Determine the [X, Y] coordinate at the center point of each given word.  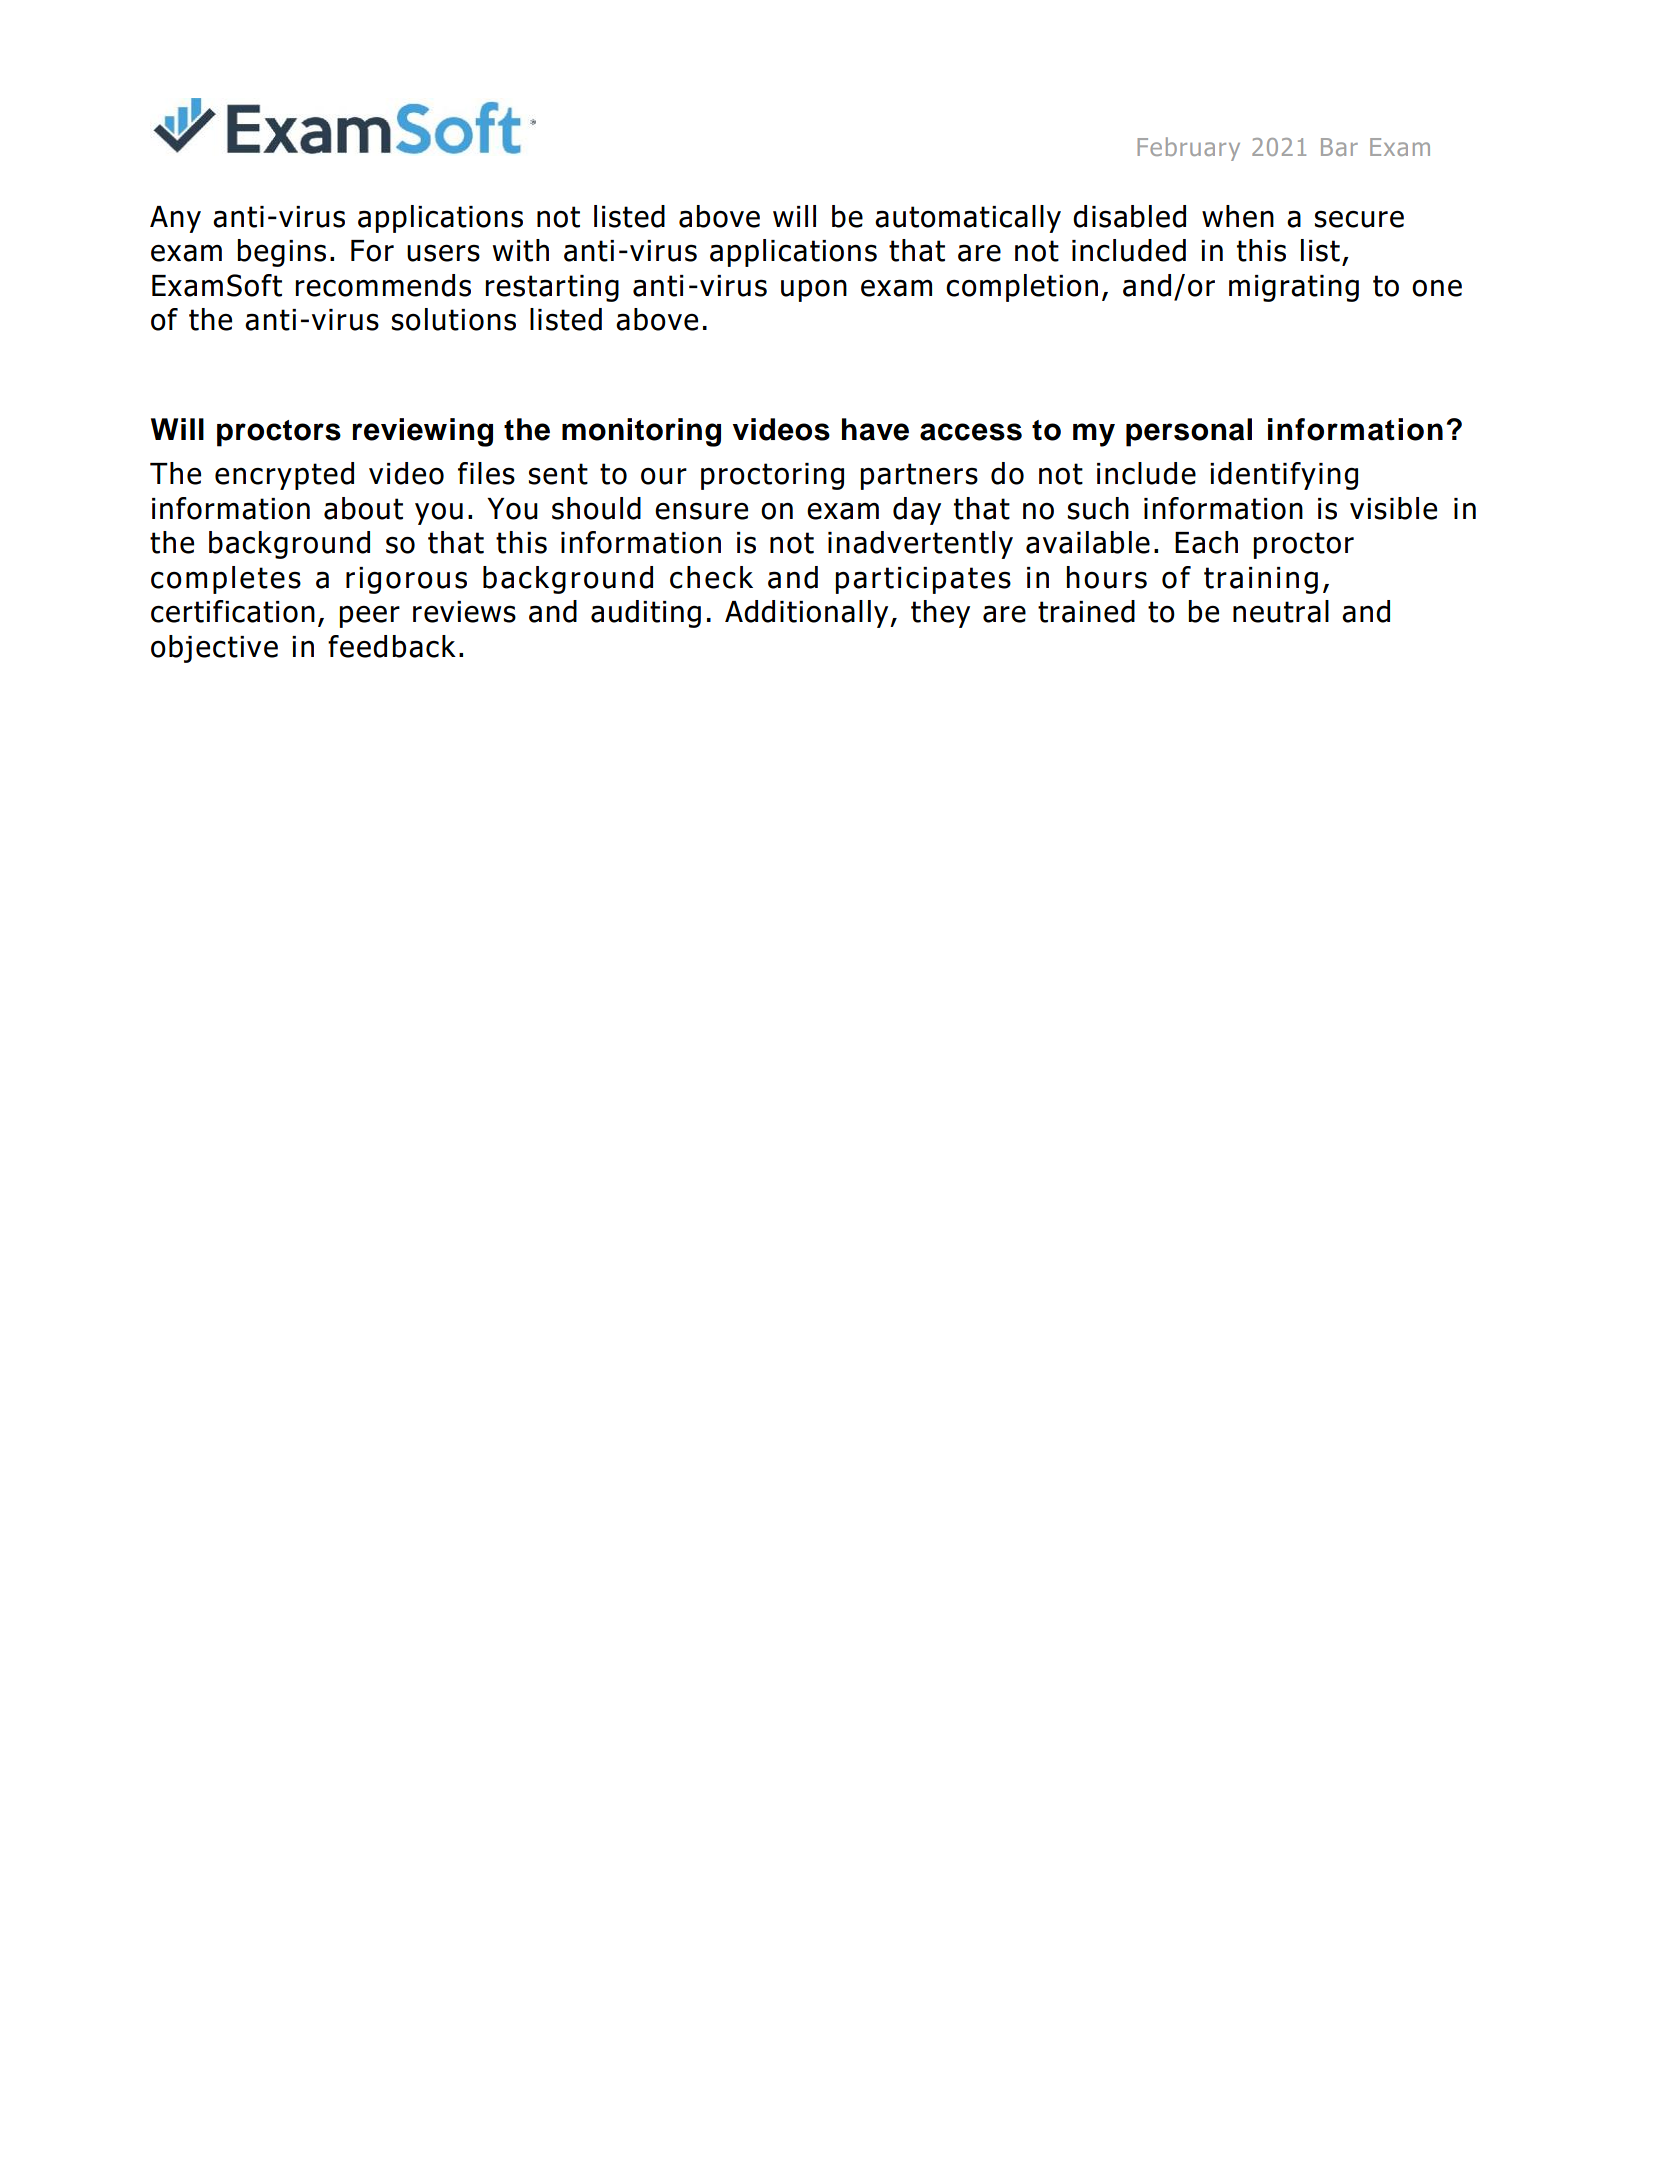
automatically [968, 219]
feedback [392, 646]
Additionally [808, 614]
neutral [1281, 611]
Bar [1339, 147]
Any [175, 219]
